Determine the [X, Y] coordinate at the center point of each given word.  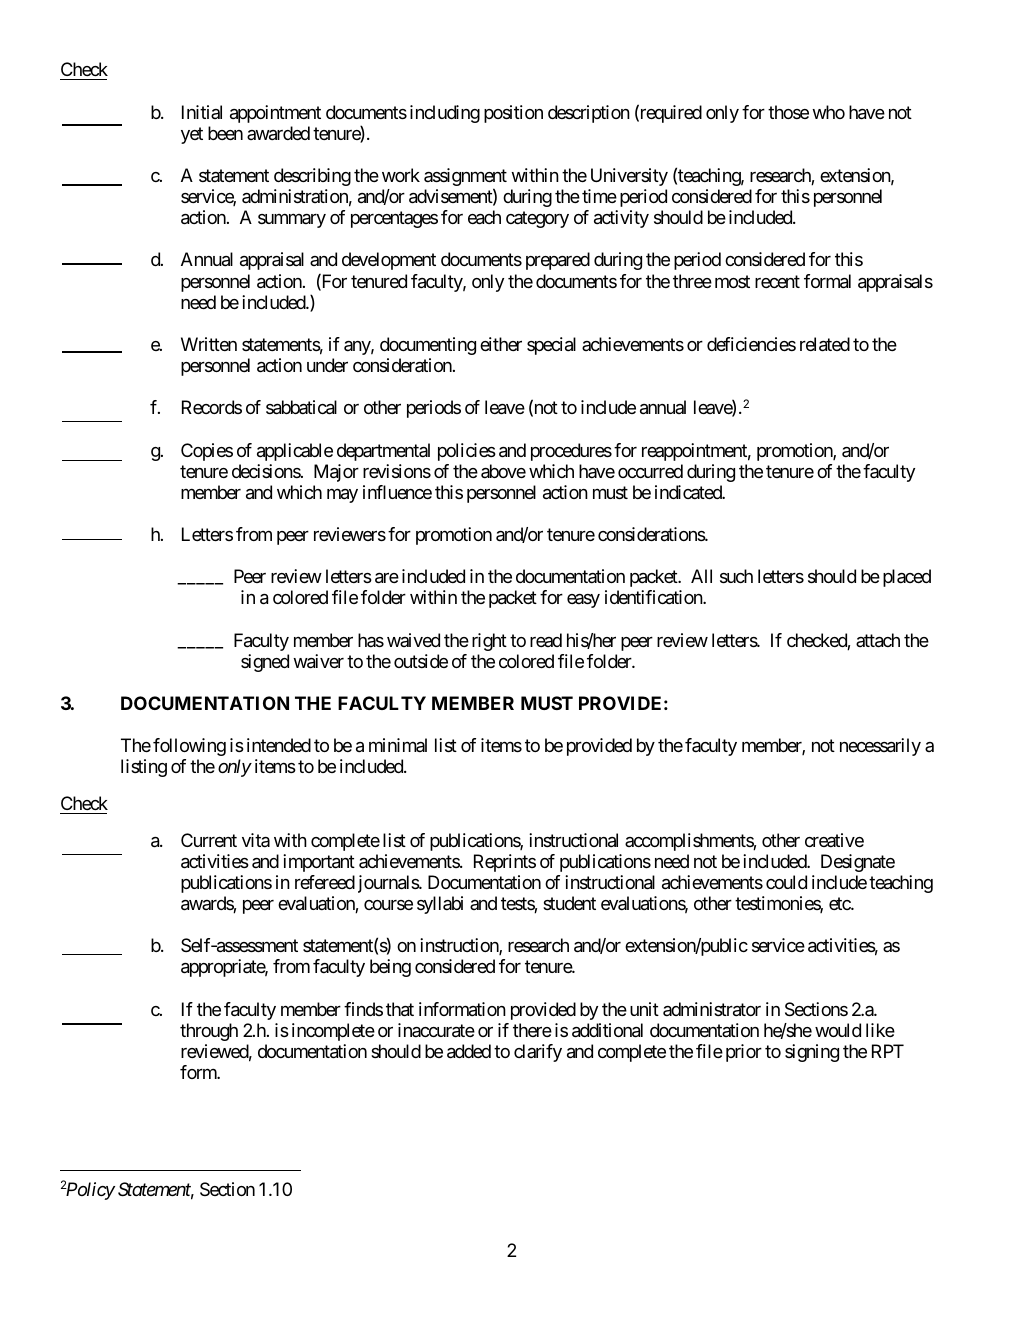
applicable [295, 452]
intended [279, 745]
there [532, 1030]
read [546, 640]
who [828, 112]
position [513, 114]
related [825, 344]
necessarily [880, 747]
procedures [571, 452]
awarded [278, 133]
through [209, 1032]
